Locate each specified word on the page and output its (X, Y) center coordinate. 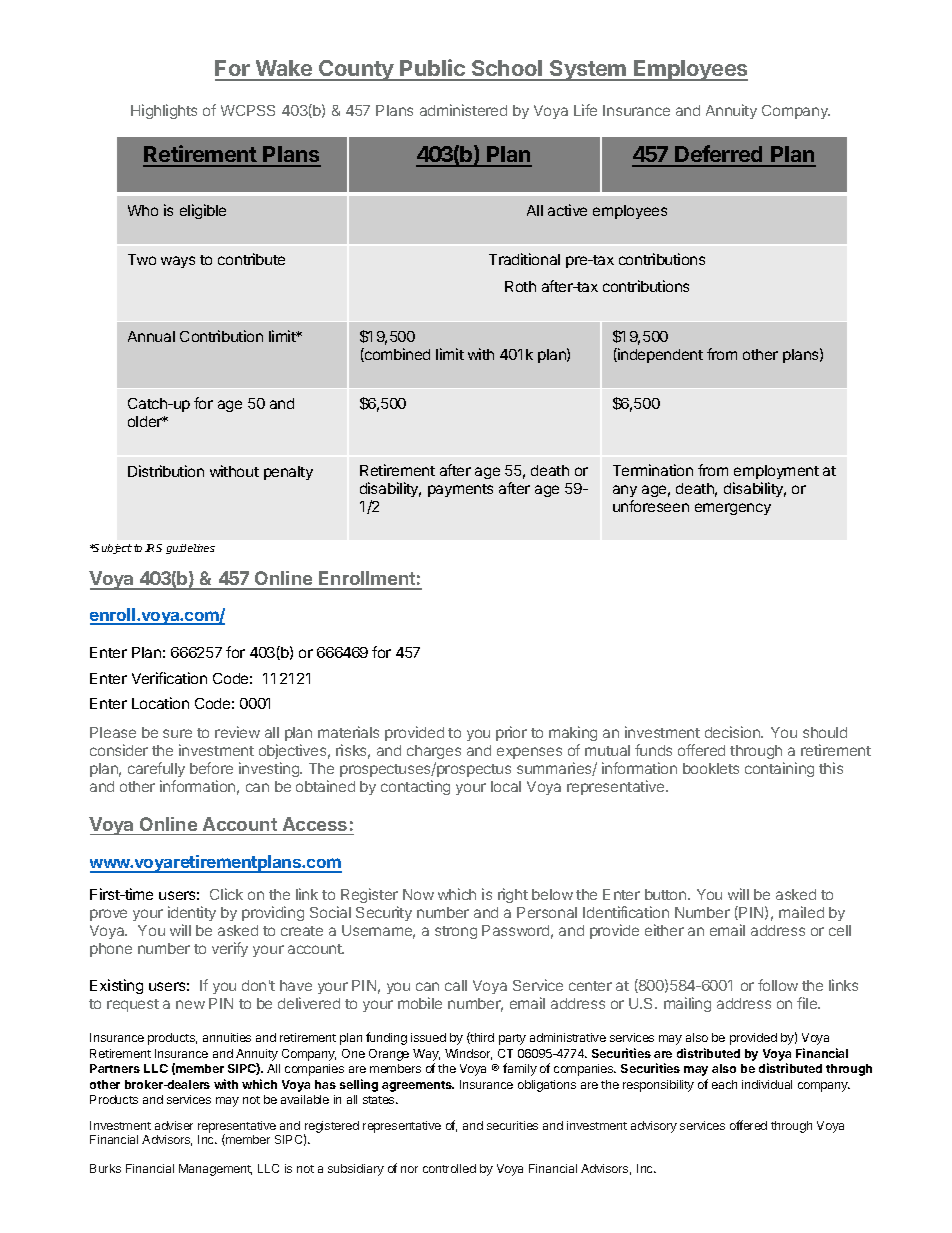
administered (463, 110)
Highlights (164, 111)
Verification (169, 678)
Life (585, 110)
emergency (733, 509)
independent (659, 355)
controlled (449, 1168)
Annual (151, 336)
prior (511, 733)
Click (226, 894)
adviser (174, 1125)
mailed (801, 912)
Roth (520, 286)
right (513, 895)
